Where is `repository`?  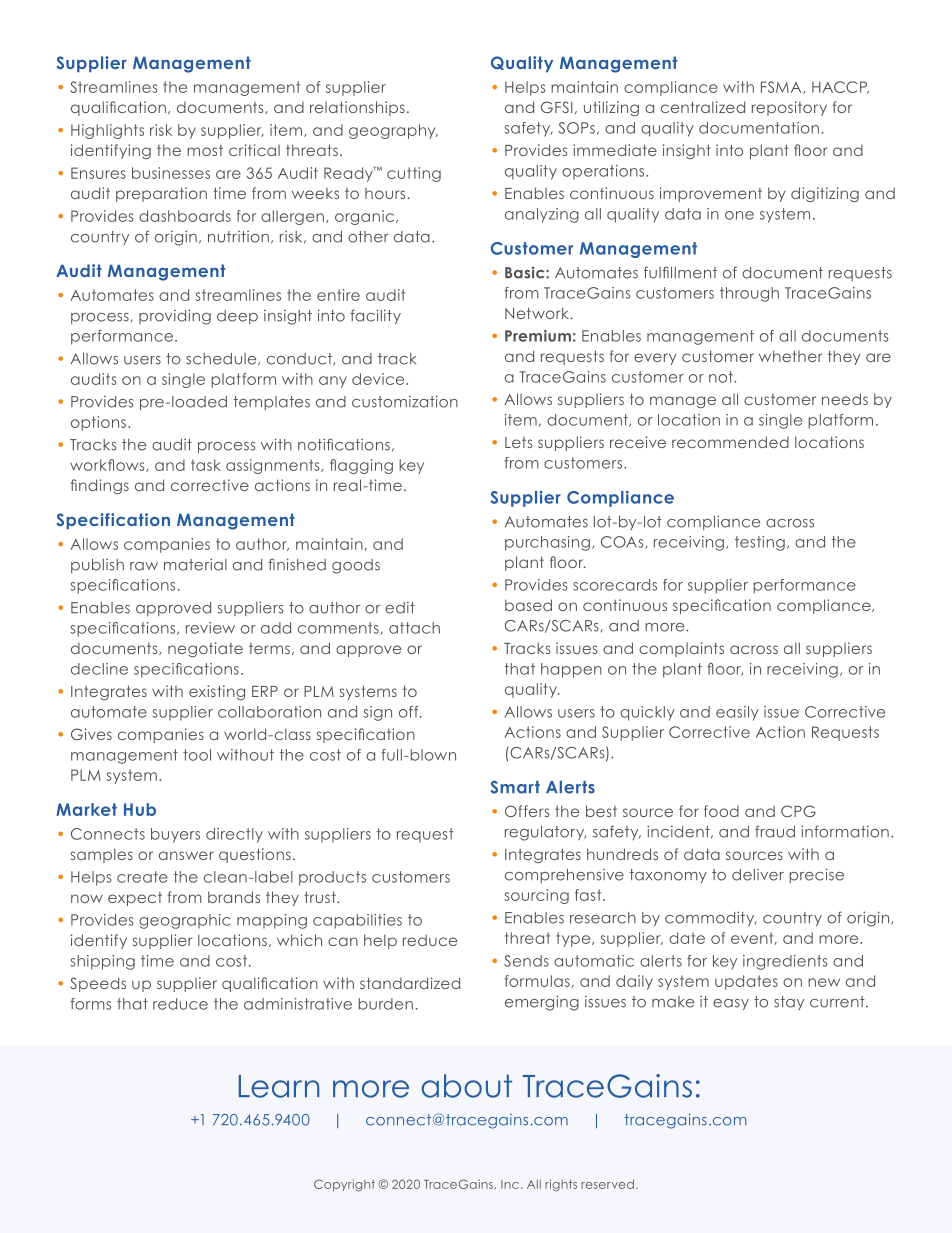
repository is located at coordinates (789, 108).
